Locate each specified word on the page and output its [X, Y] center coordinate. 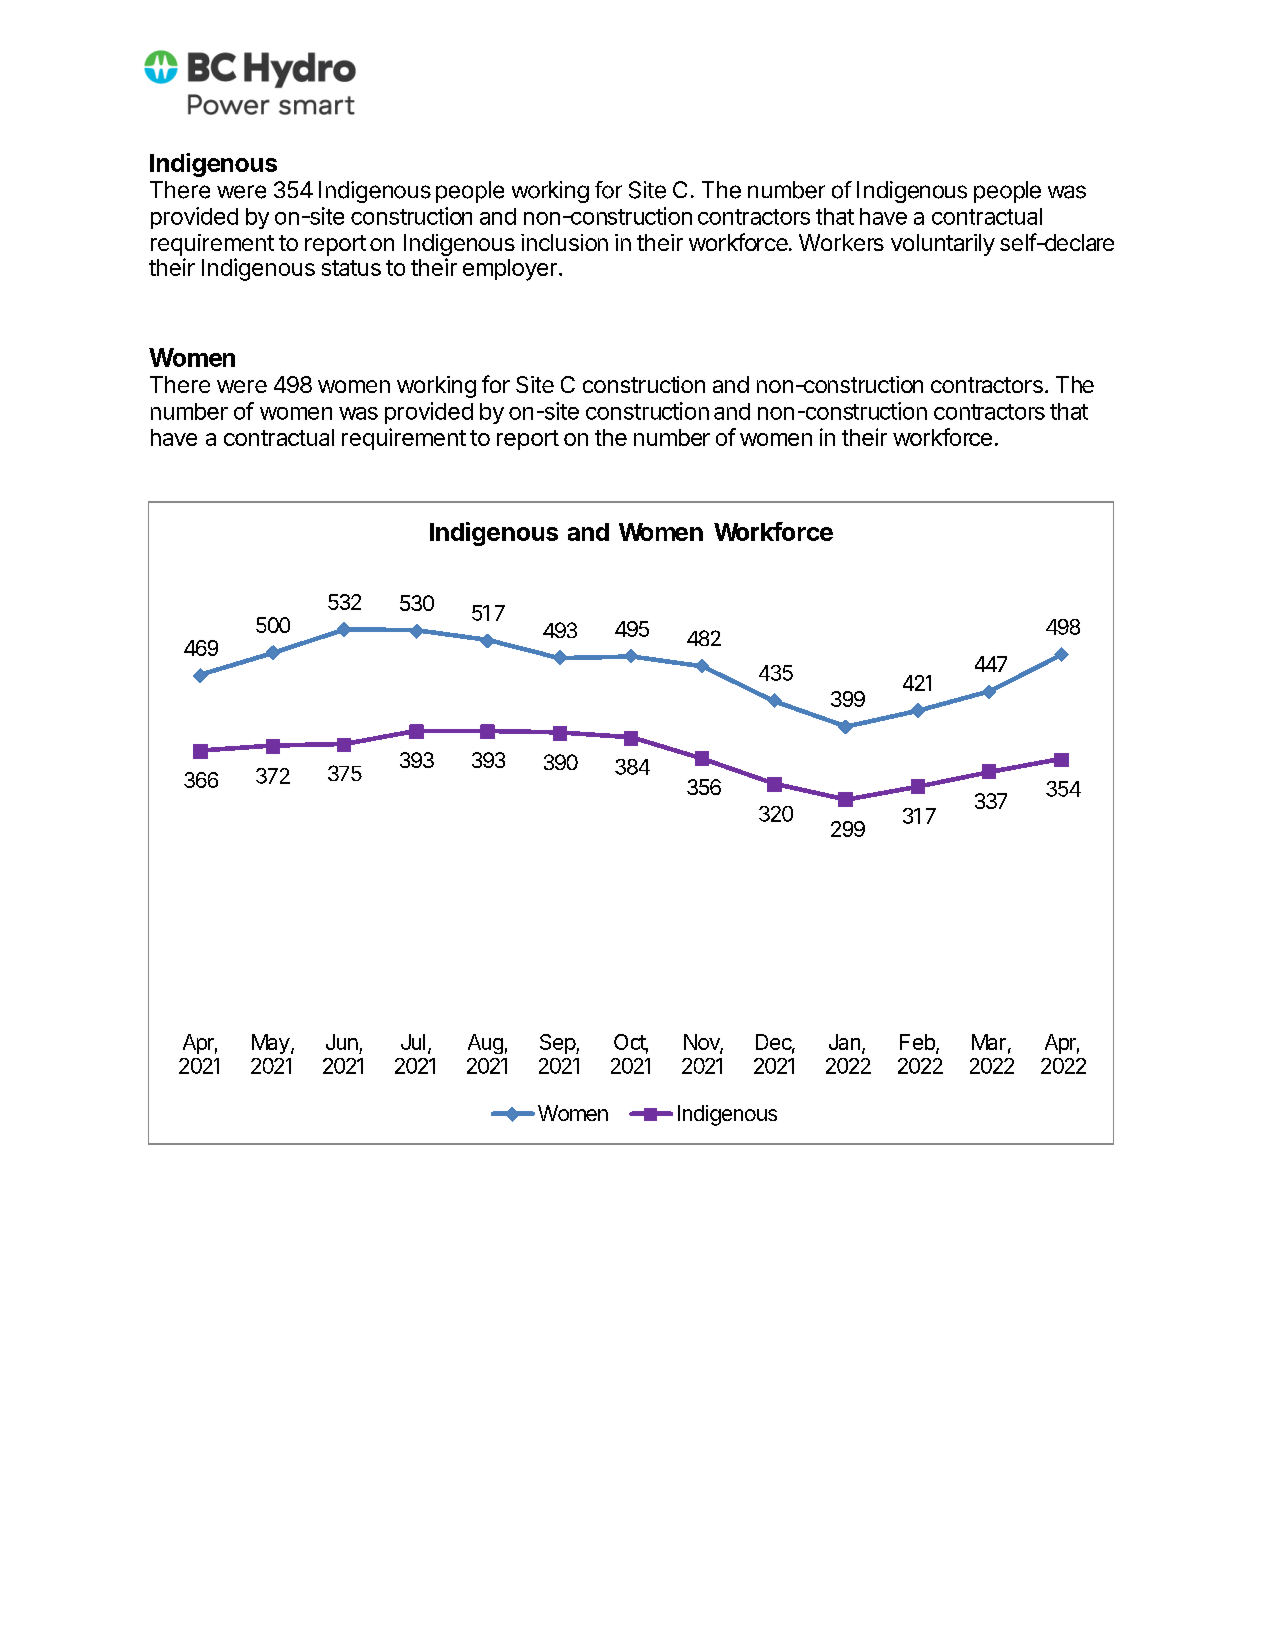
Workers [841, 242]
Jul [413, 1042]
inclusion [564, 242]
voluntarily [943, 245]
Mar [989, 1042]
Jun [342, 1042]
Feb [918, 1043]
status [351, 268]
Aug [485, 1044]
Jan [844, 1042]
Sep [558, 1044]
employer [510, 270]
